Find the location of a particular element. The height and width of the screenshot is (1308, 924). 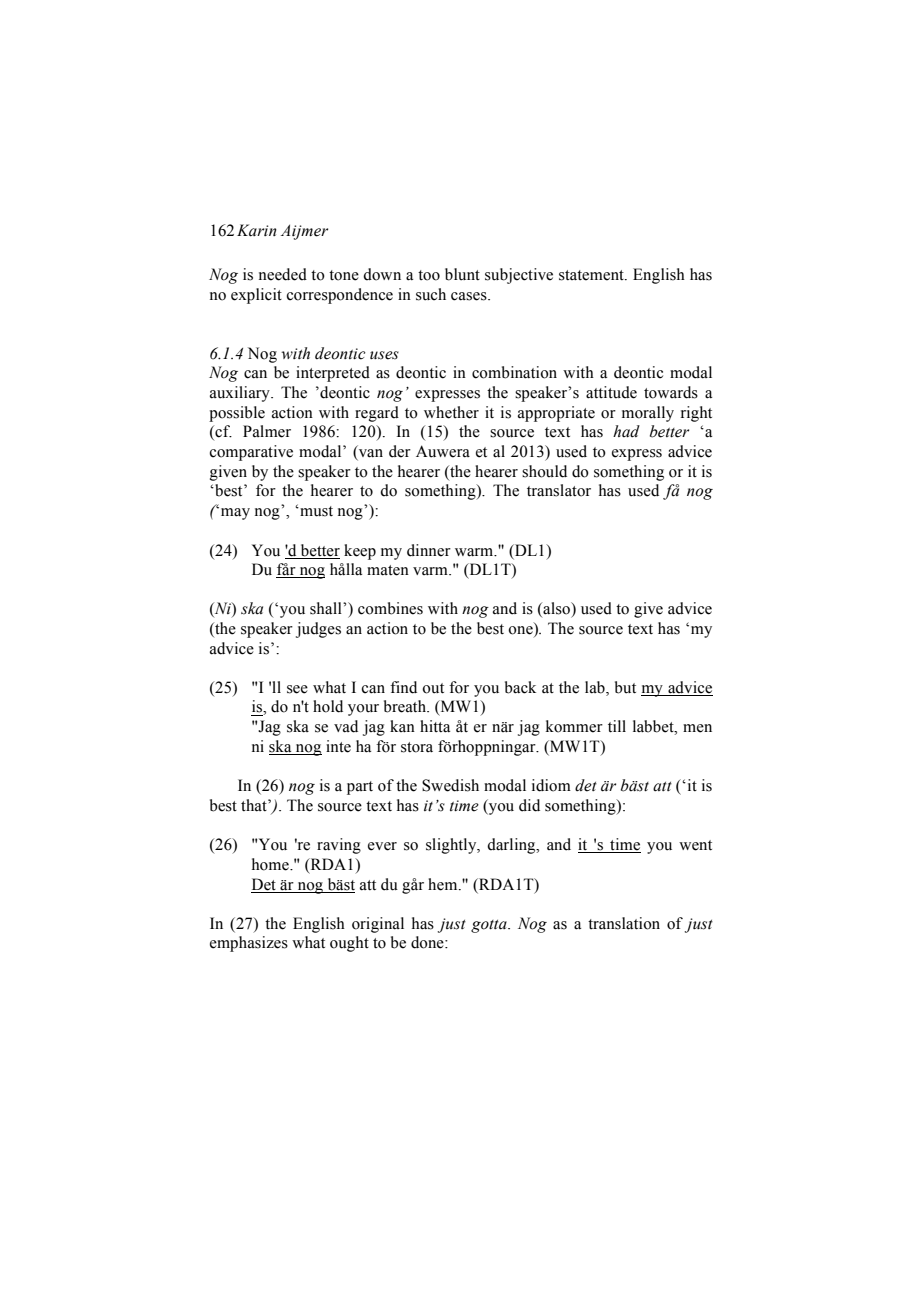

out is located at coordinates (433, 688).
